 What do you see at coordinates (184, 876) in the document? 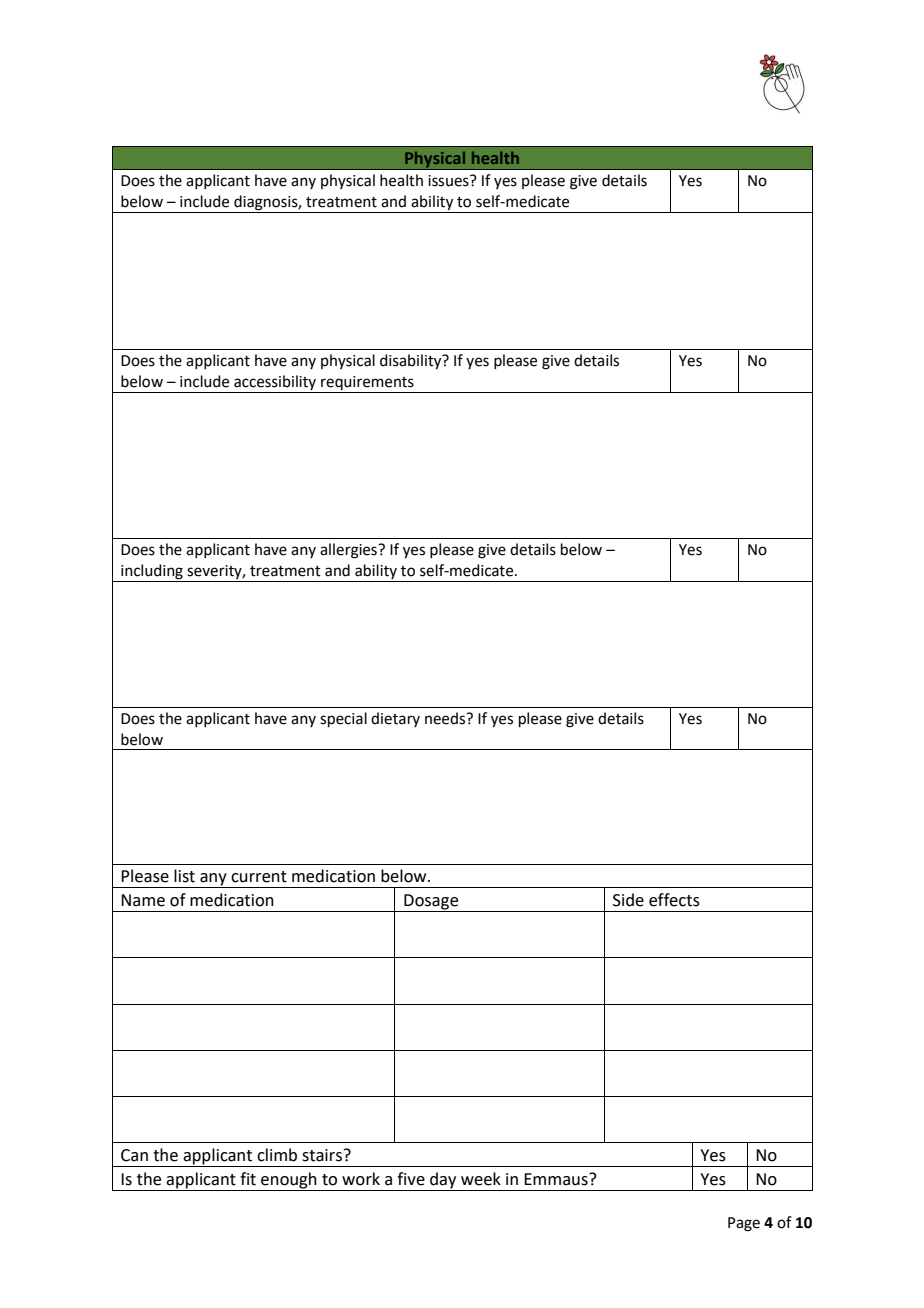
I see `list` at bounding box center [184, 876].
